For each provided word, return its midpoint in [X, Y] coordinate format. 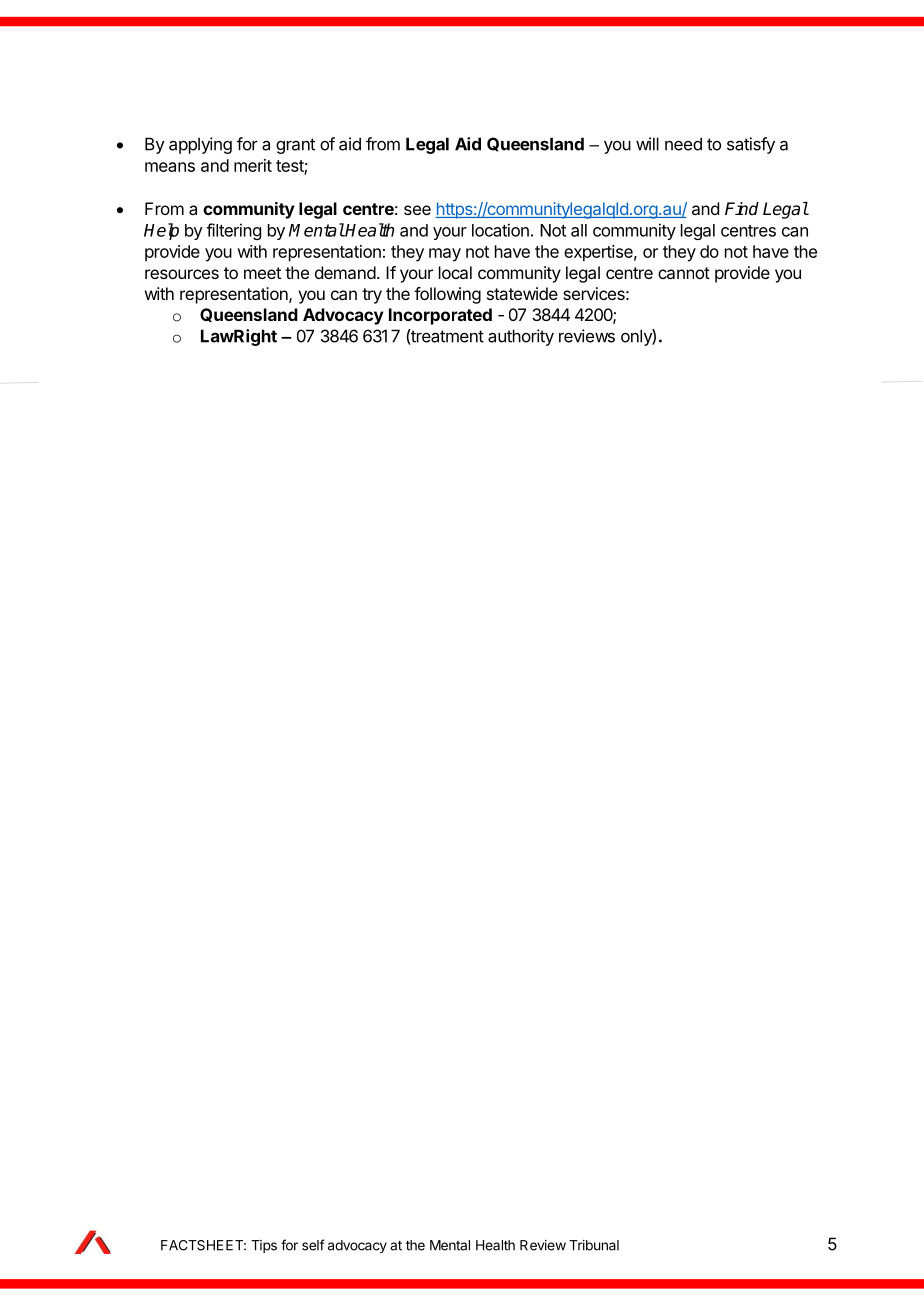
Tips [264, 1246]
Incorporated [440, 316]
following [447, 295]
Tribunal [594, 1245]
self [313, 1245]
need [683, 144]
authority [521, 337]
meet [262, 273]
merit [253, 165]
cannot [684, 273]
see [417, 210]
